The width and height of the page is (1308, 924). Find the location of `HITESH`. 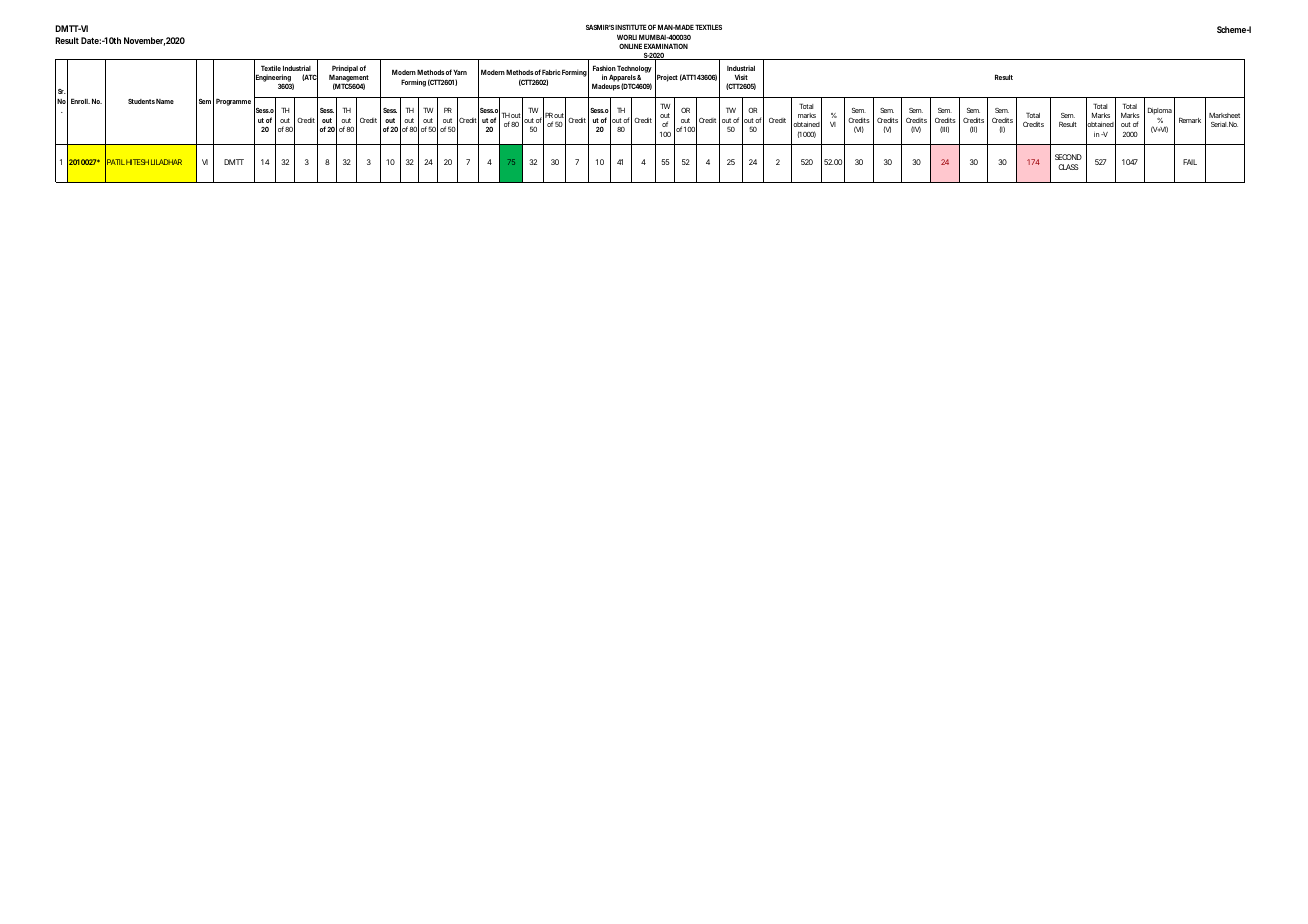

HITESH is located at coordinates (137, 162).
